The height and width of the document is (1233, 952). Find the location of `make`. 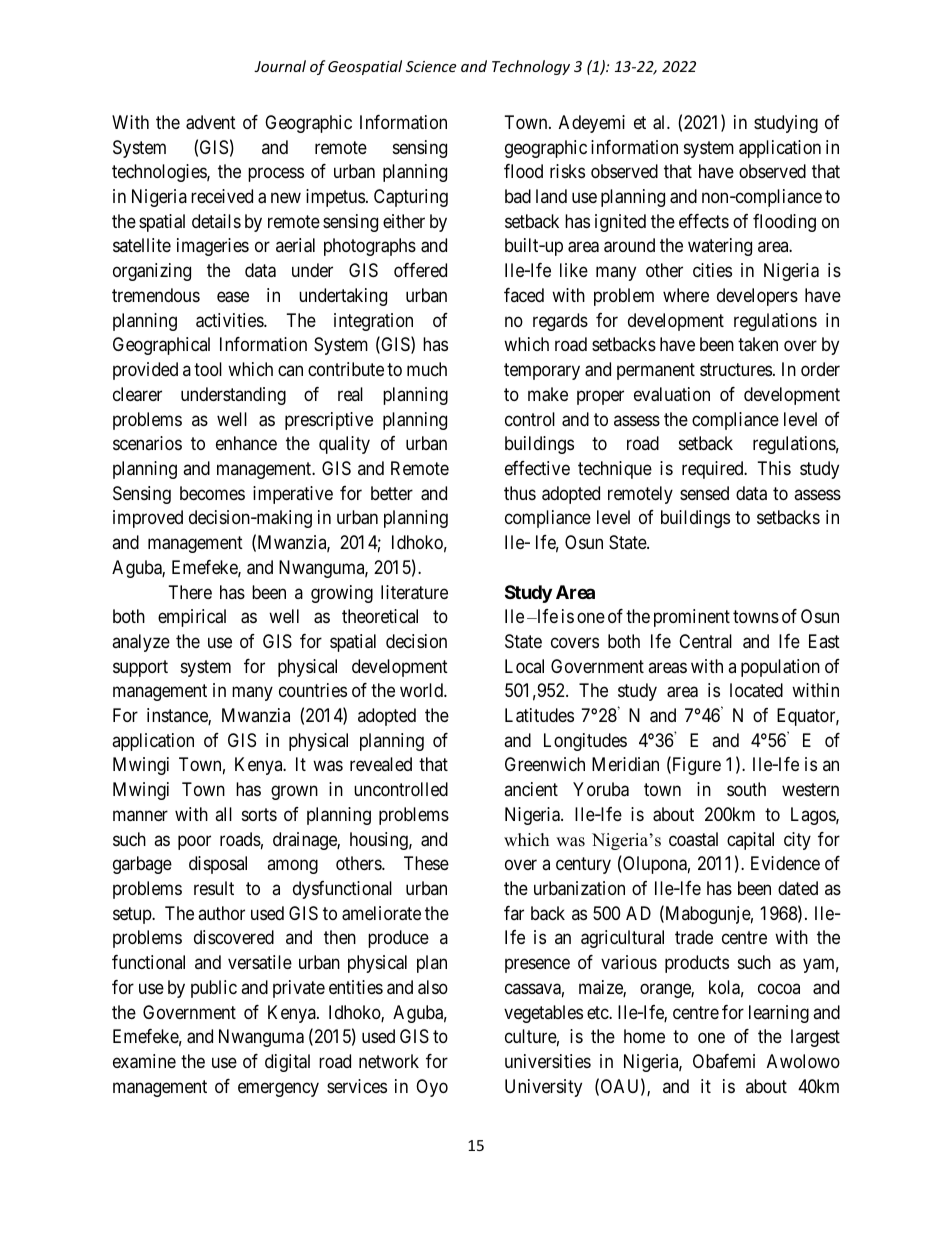

make is located at coordinates (548, 394).
